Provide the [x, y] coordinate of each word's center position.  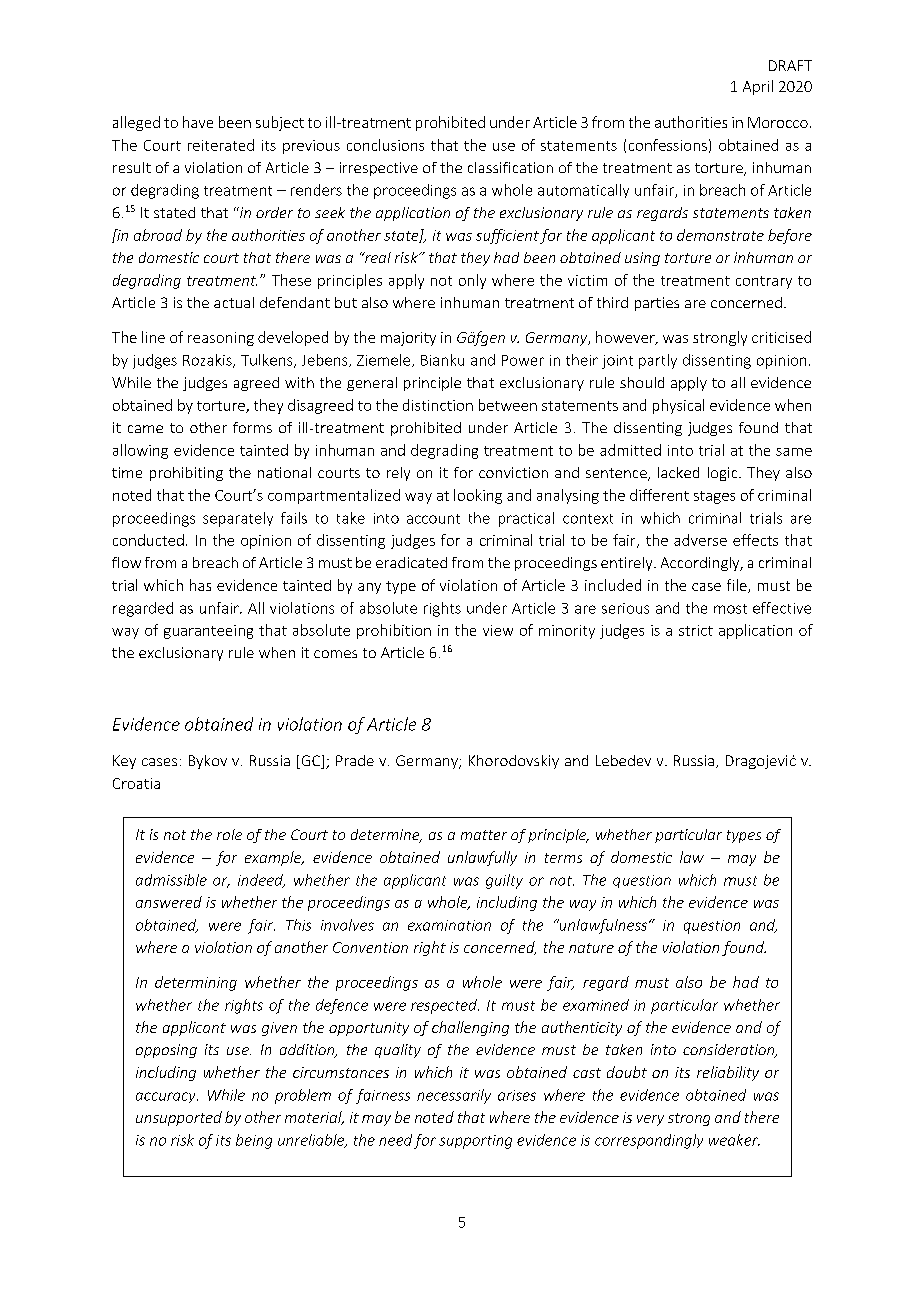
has [200, 585]
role [229, 834]
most [730, 609]
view [498, 630]
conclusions [385, 145]
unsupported [179, 1118]
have [198, 122]
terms [563, 858]
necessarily [454, 1096]
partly [658, 361]
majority [408, 339]
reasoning [221, 339]
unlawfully [482, 858]
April [758, 87]
